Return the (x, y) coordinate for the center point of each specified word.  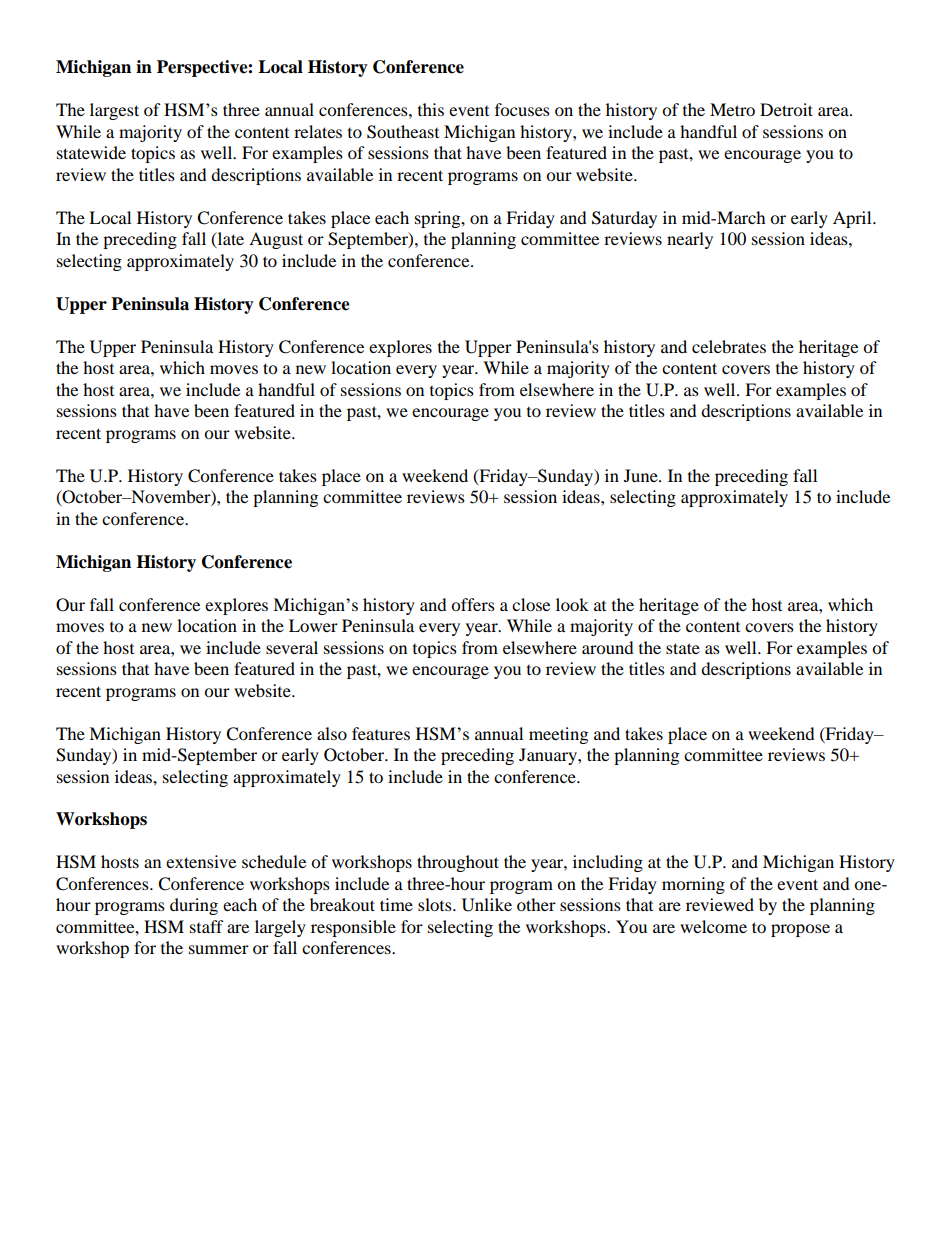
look (572, 604)
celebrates (729, 346)
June (642, 475)
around (608, 647)
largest (114, 111)
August (276, 240)
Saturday (624, 219)
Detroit (786, 109)
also (332, 733)
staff (207, 926)
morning (693, 885)
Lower (313, 625)
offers (473, 604)
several (292, 647)
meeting (558, 735)
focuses (522, 109)
